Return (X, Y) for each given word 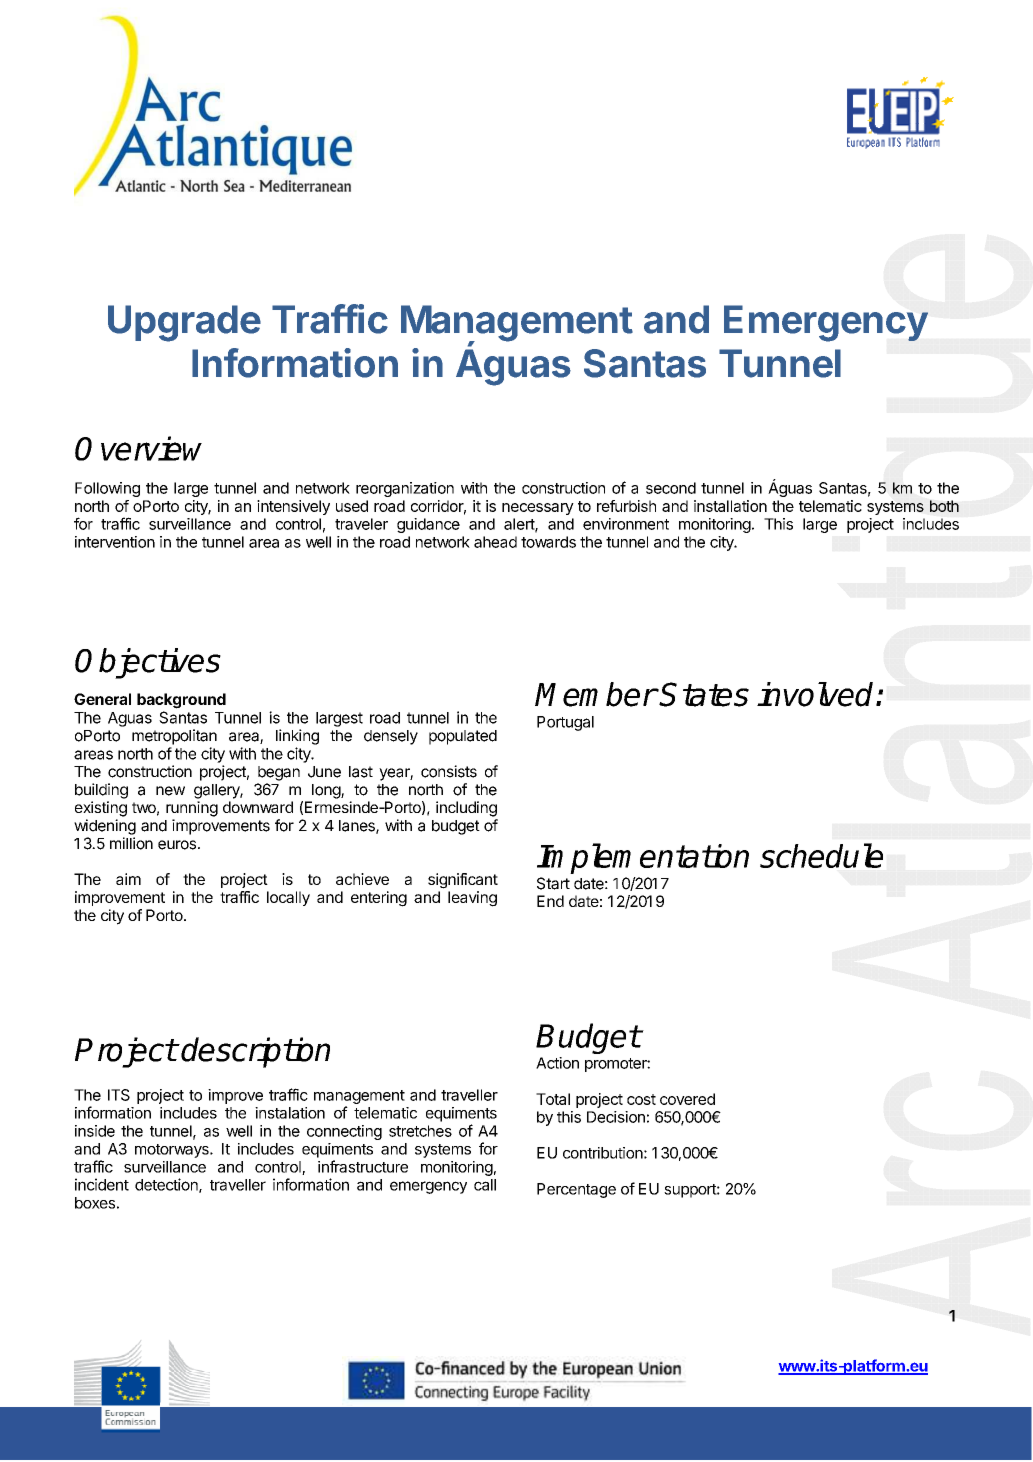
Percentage (576, 1190)
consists (449, 771)
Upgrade (184, 323)
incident (102, 1184)
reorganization (405, 489)
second (671, 488)
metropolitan (174, 737)
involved (817, 694)
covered (687, 1099)
